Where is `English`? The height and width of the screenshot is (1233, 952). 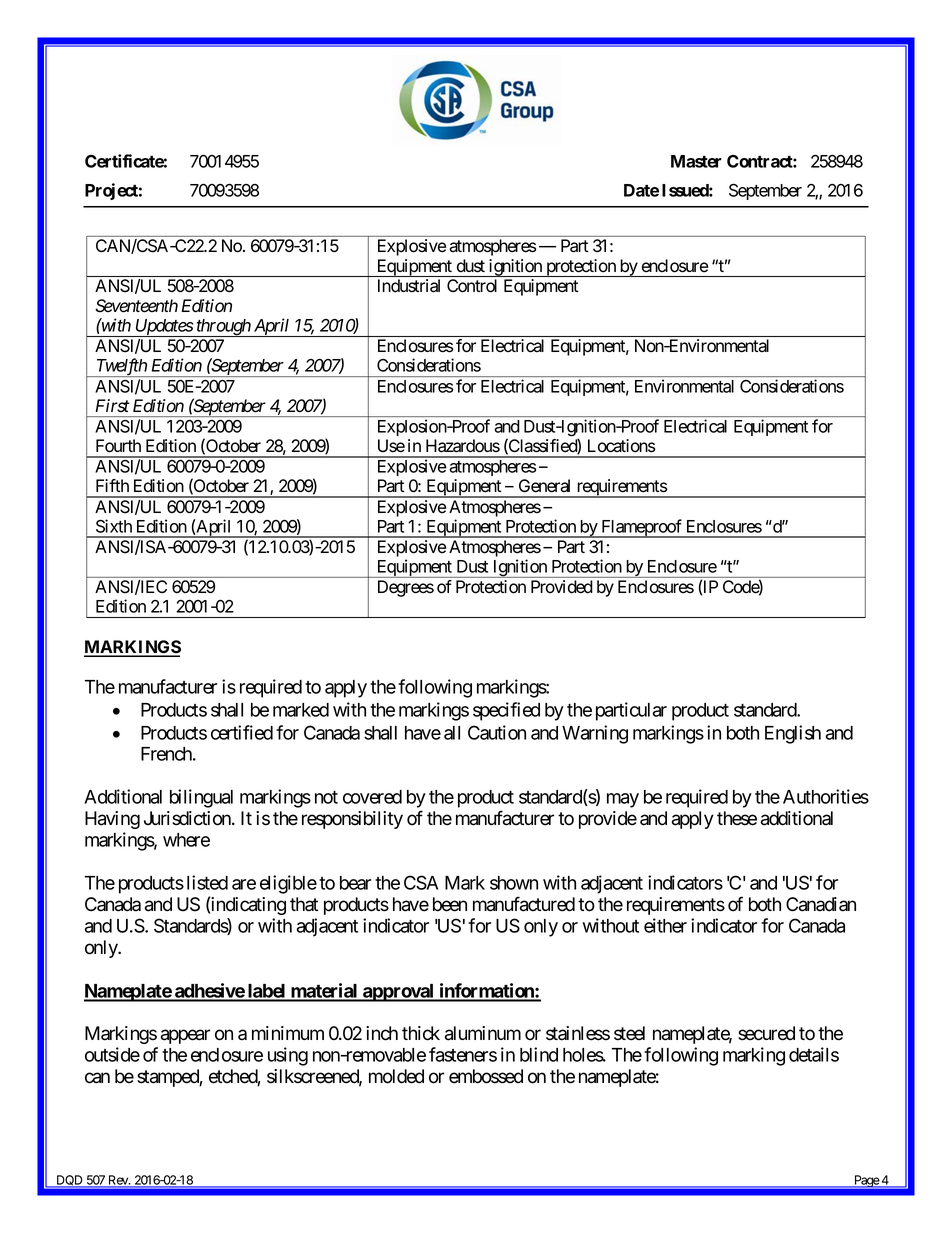
English is located at coordinates (793, 734).
